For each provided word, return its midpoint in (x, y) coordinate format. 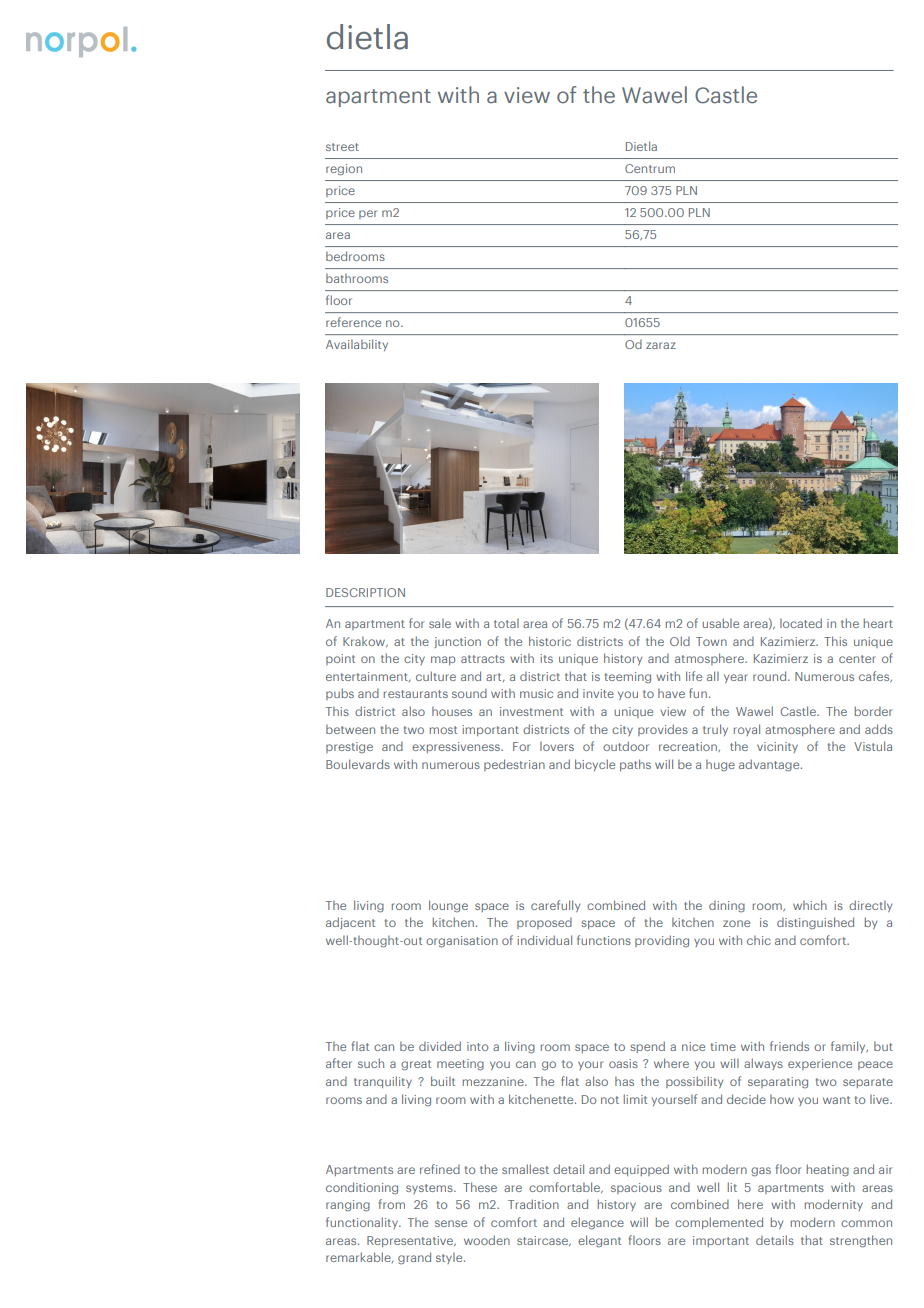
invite (598, 693)
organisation (462, 942)
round (771, 676)
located (801, 623)
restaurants (416, 694)
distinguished (815, 923)
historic (550, 641)
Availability (357, 345)
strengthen (861, 1241)
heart (878, 623)
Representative (411, 1241)
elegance (597, 1223)
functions (604, 940)
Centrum (650, 168)
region (344, 170)
